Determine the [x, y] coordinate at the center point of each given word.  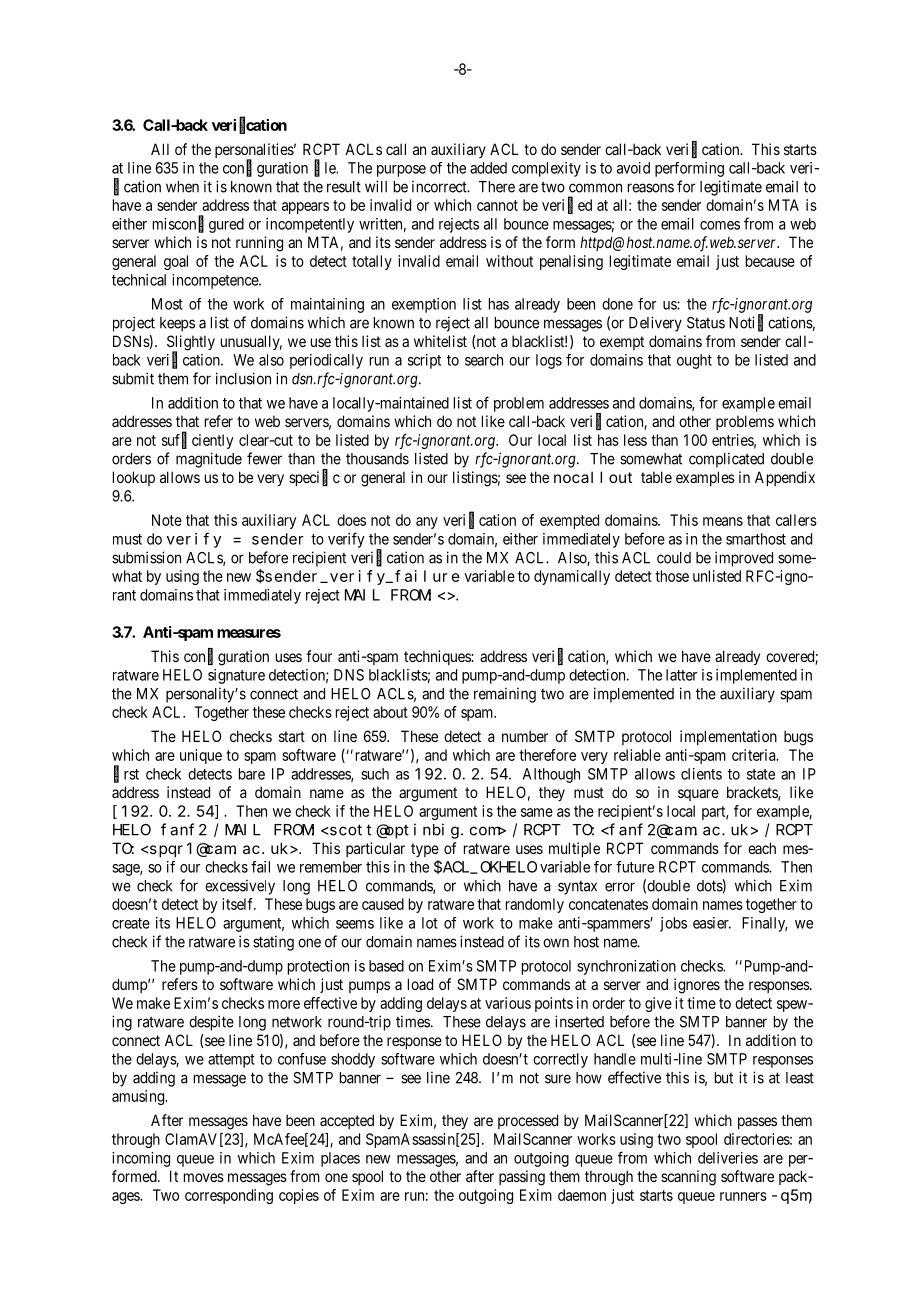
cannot [497, 205]
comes [720, 225]
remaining [505, 695]
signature [236, 676]
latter [681, 675]
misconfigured [198, 224]
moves [204, 1177]
